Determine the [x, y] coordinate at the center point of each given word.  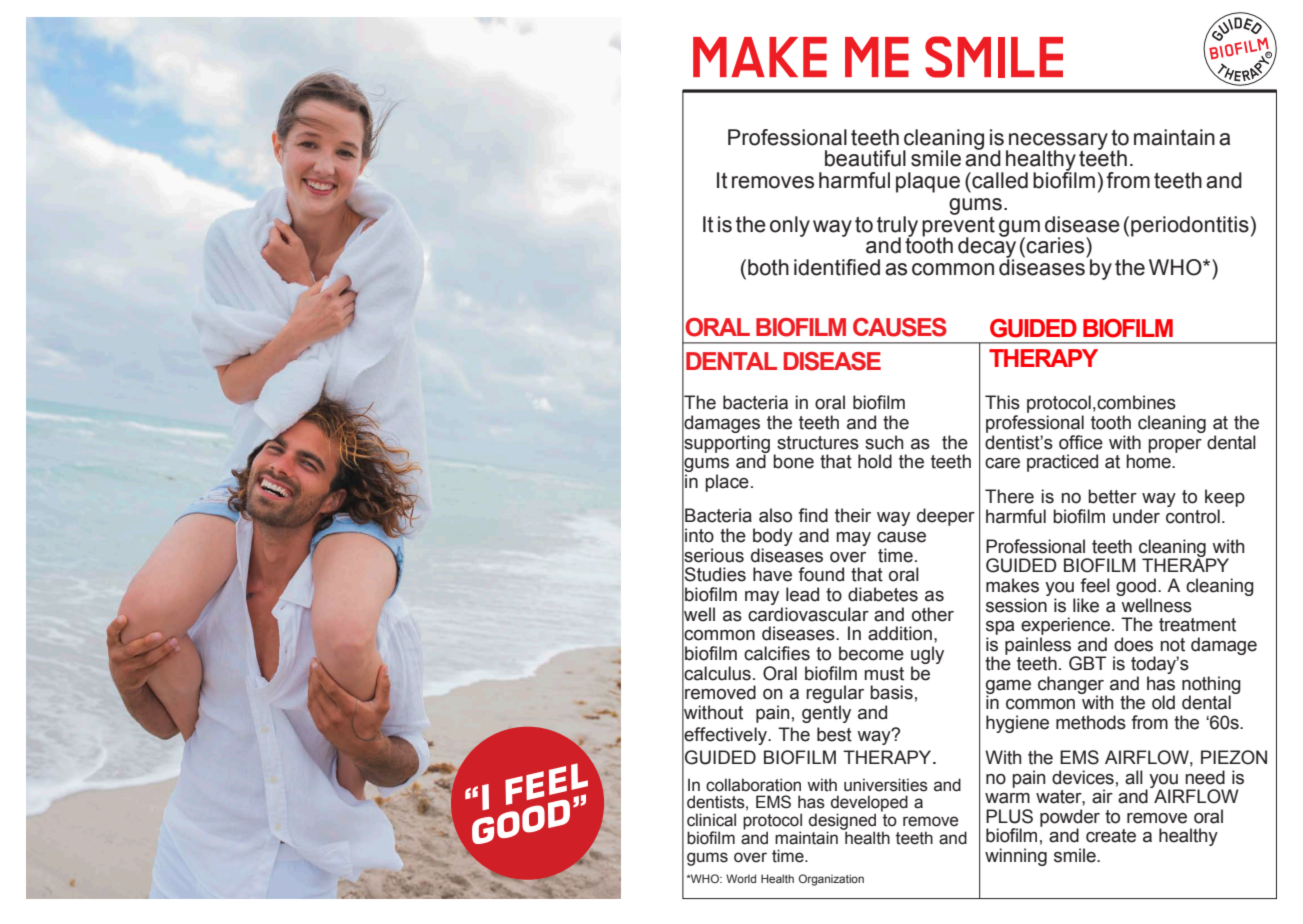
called [999, 180]
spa [1000, 628]
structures [818, 443]
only [790, 226]
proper [1175, 446]
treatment [1197, 625]
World [741, 878]
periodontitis [1190, 226]
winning [1016, 857]
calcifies [777, 653]
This [1002, 402]
